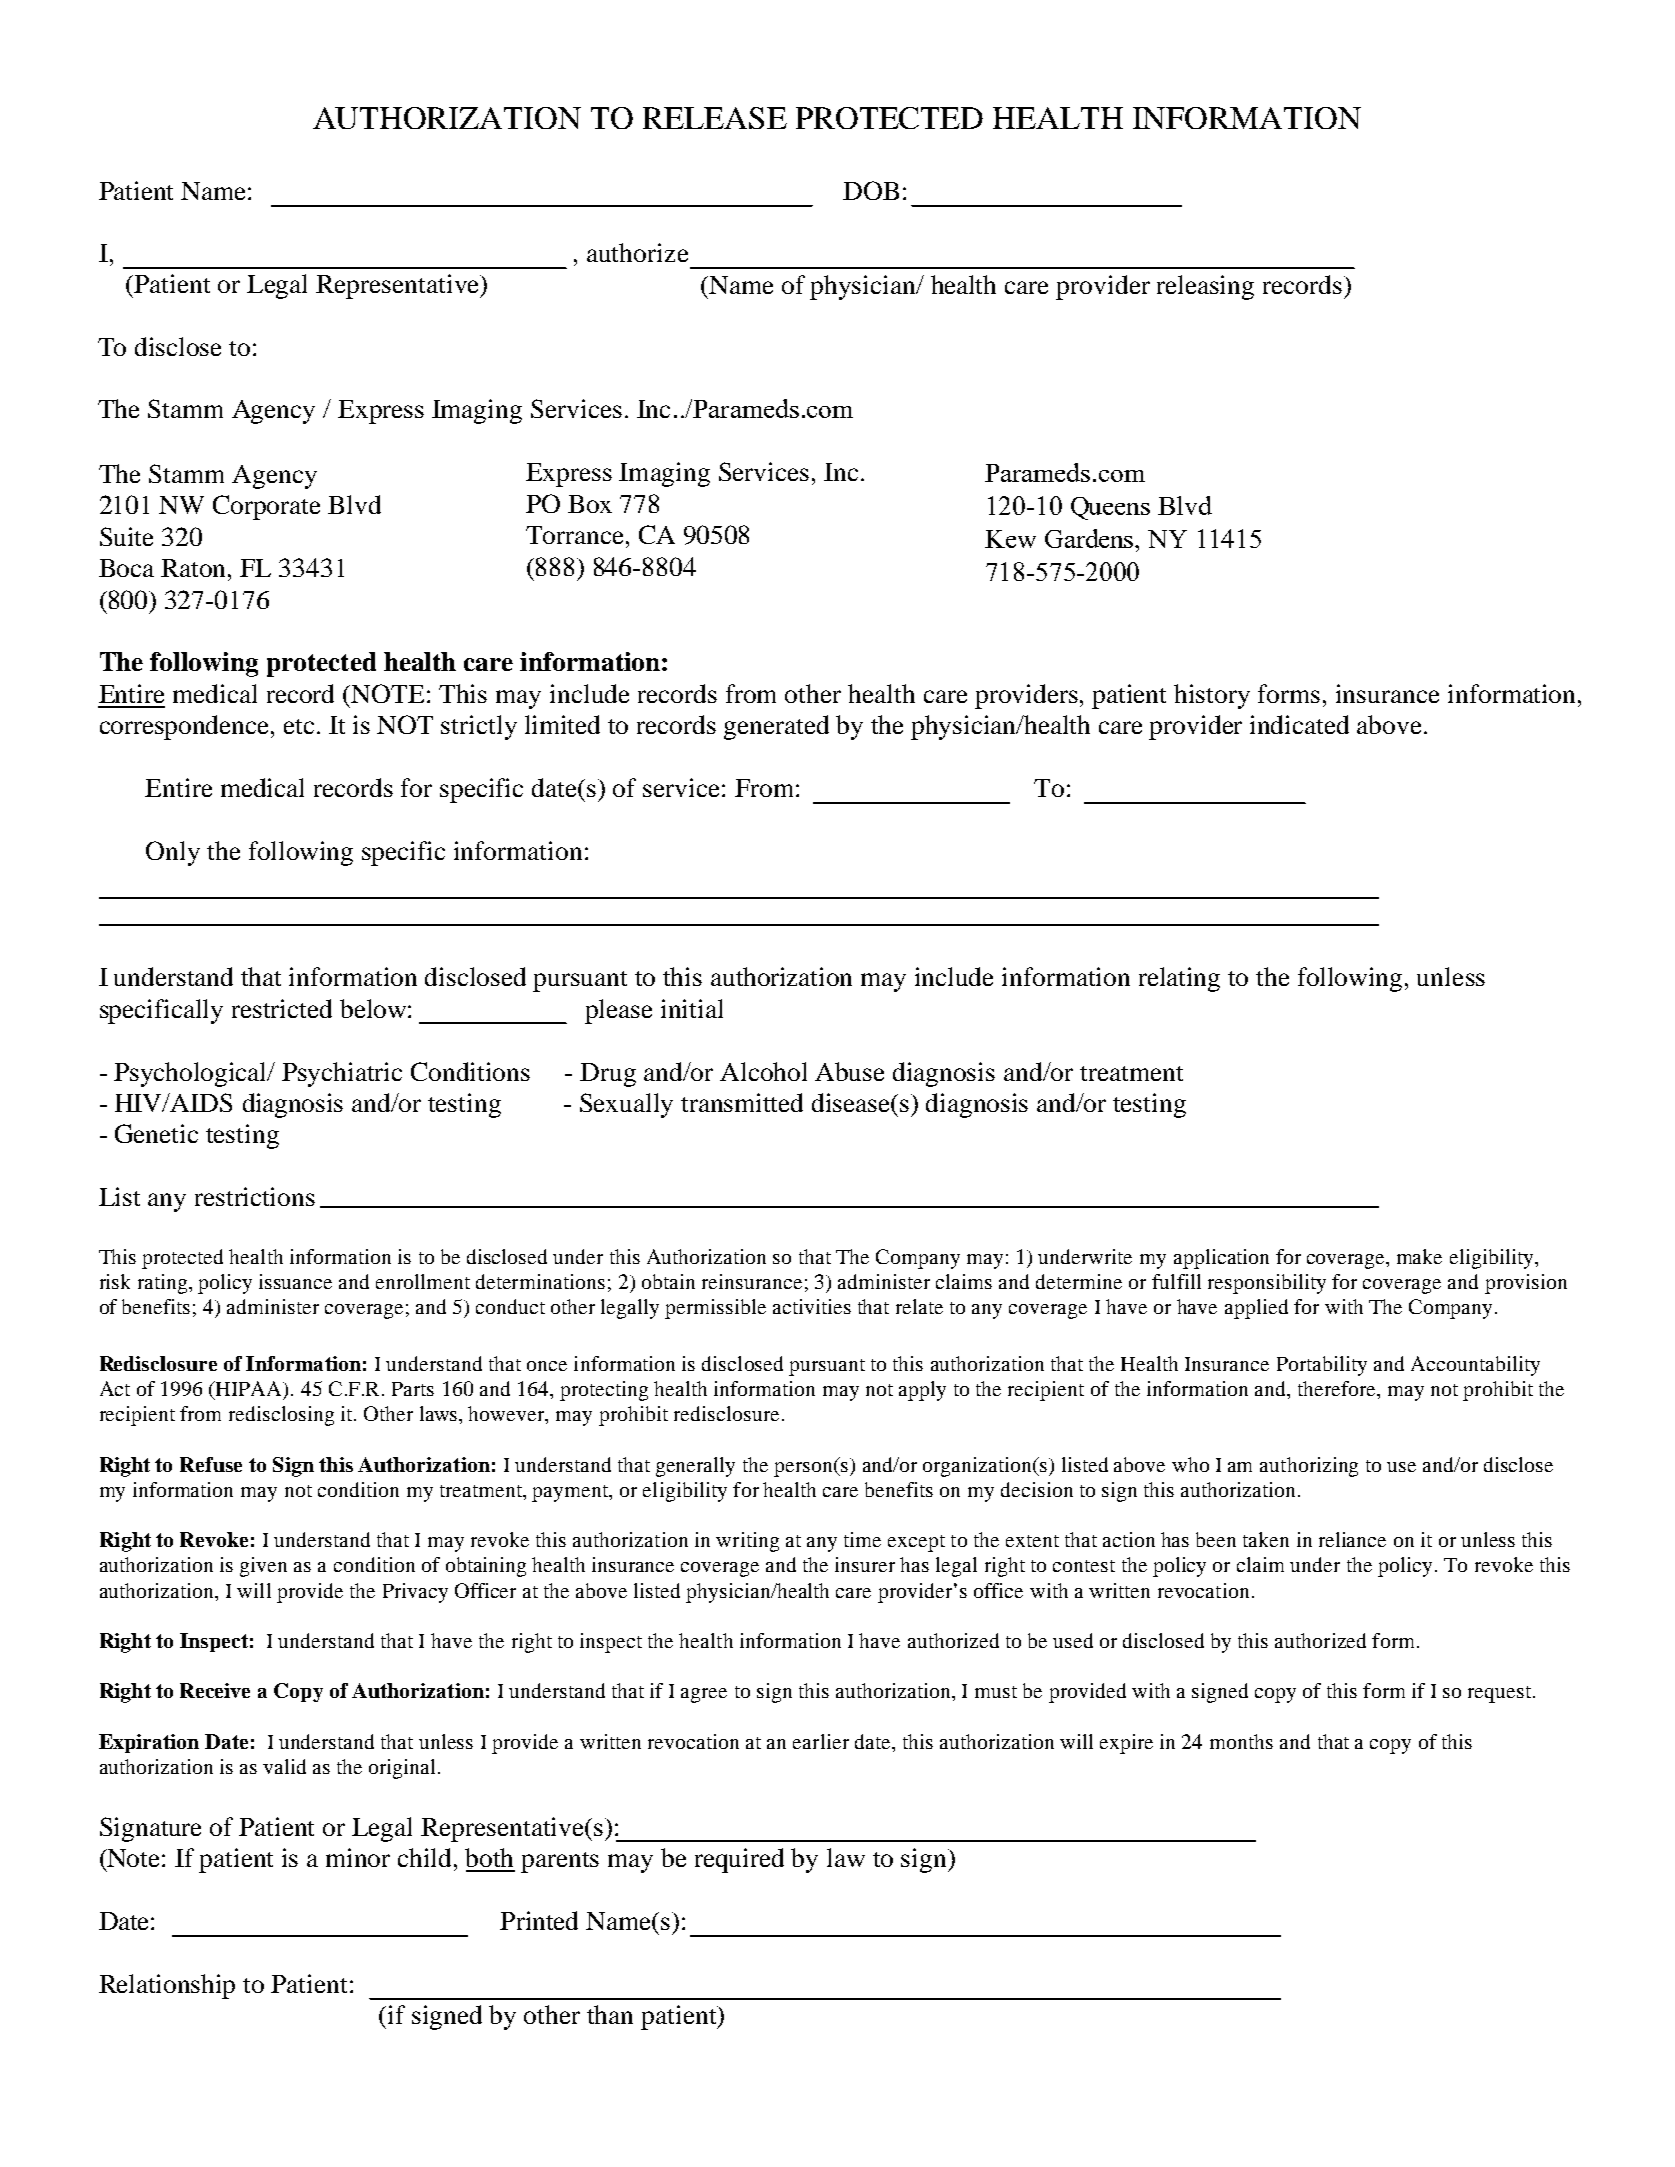  What do you see at coordinates (1241, 1741) in the document?
I see `months` at bounding box center [1241, 1741].
